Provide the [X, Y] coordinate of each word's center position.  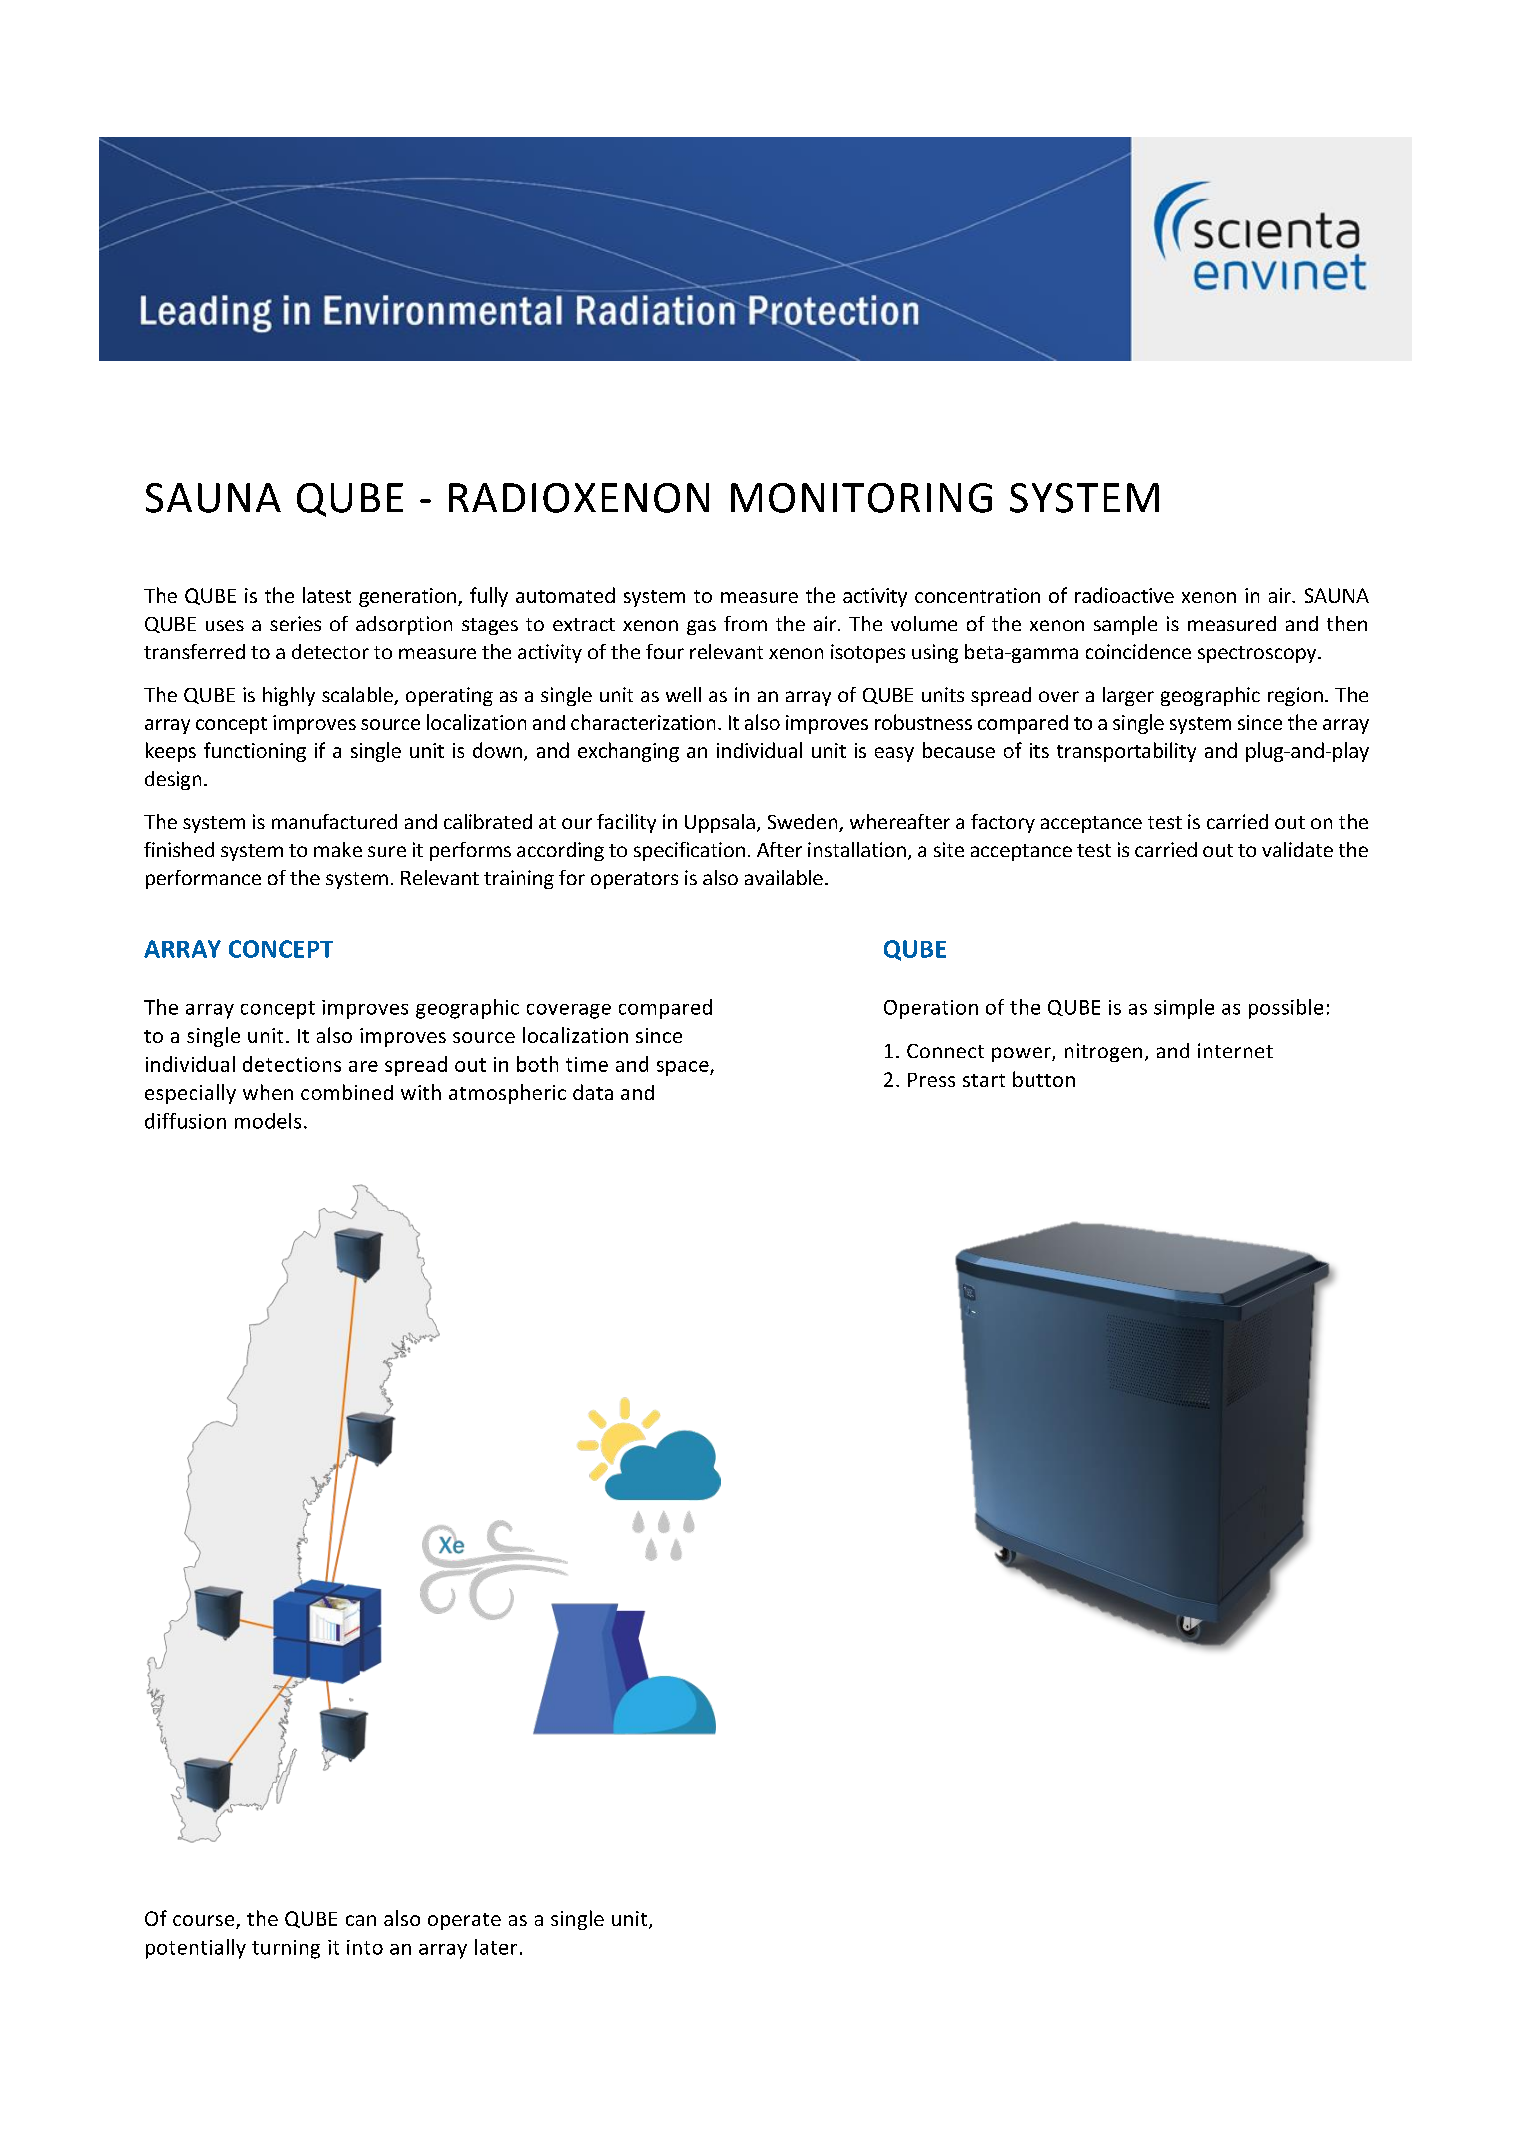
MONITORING [861, 498]
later [496, 1947]
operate [464, 1921]
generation [409, 597]
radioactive [1124, 595]
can [361, 1920]
